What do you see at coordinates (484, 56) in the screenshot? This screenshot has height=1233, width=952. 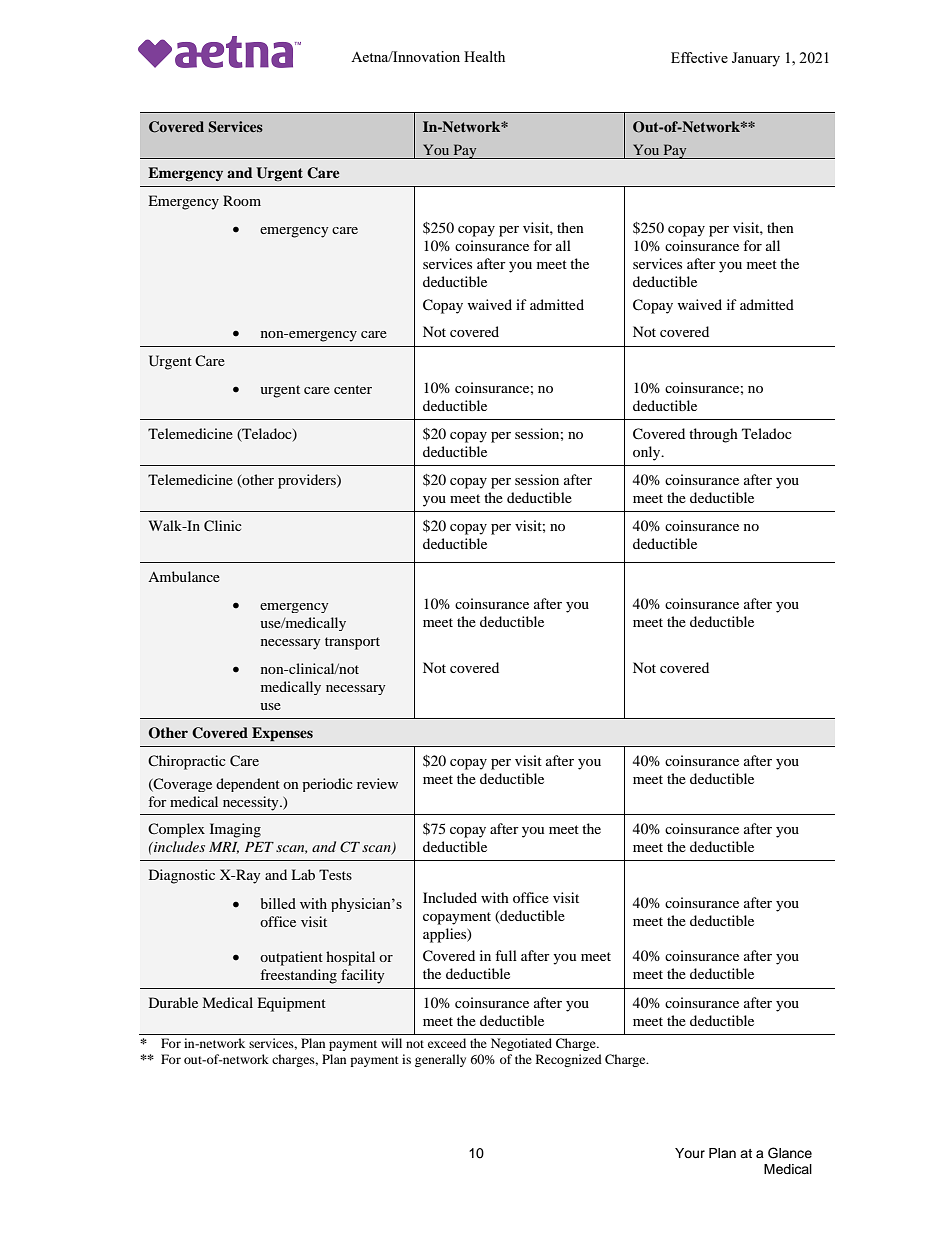 I see `Health` at bounding box center [484, 56].
